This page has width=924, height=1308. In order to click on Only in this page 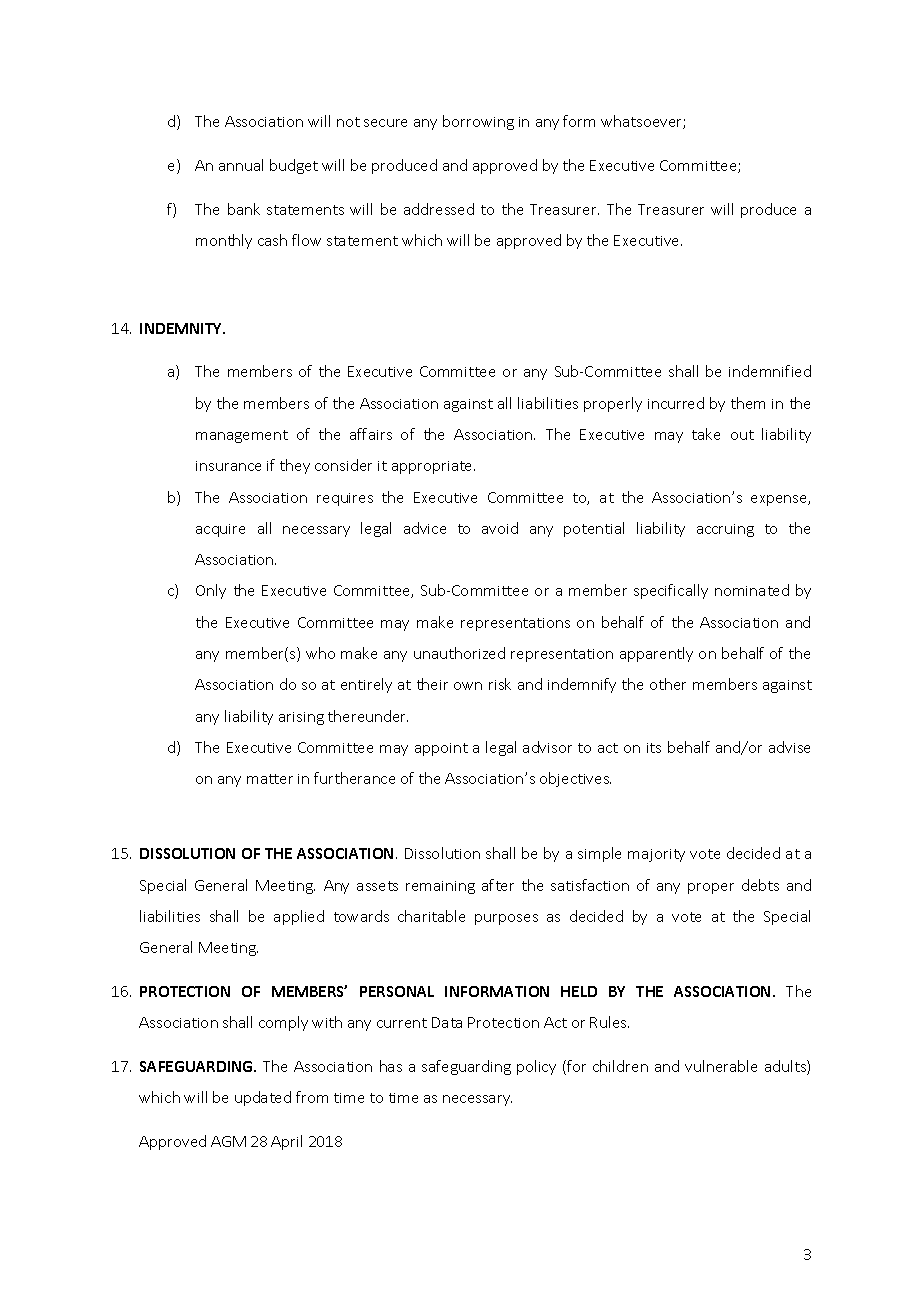, I will do `click(211, 591)`.
